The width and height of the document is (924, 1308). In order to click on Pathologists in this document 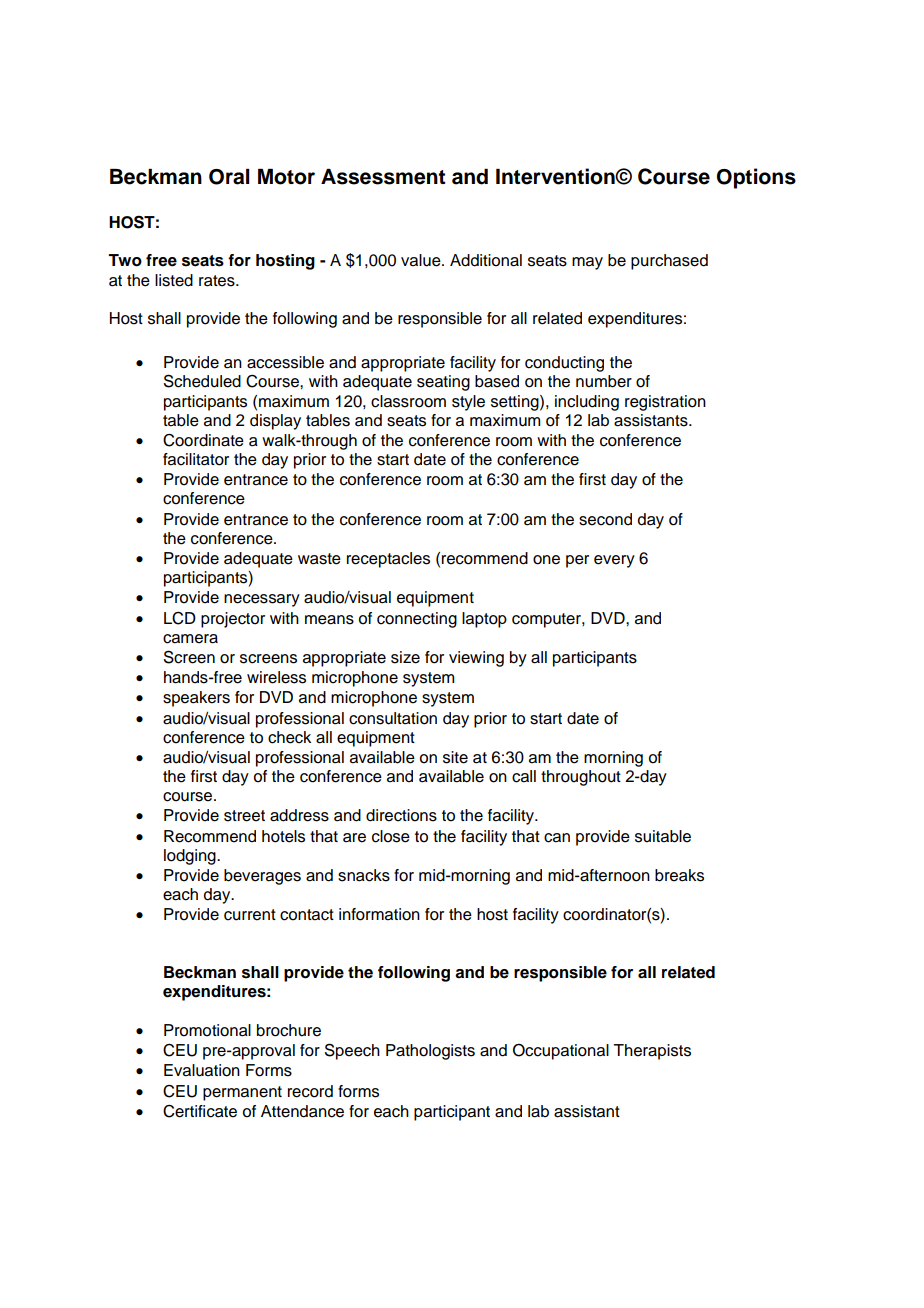, I will do `click(430, 1052)`.
